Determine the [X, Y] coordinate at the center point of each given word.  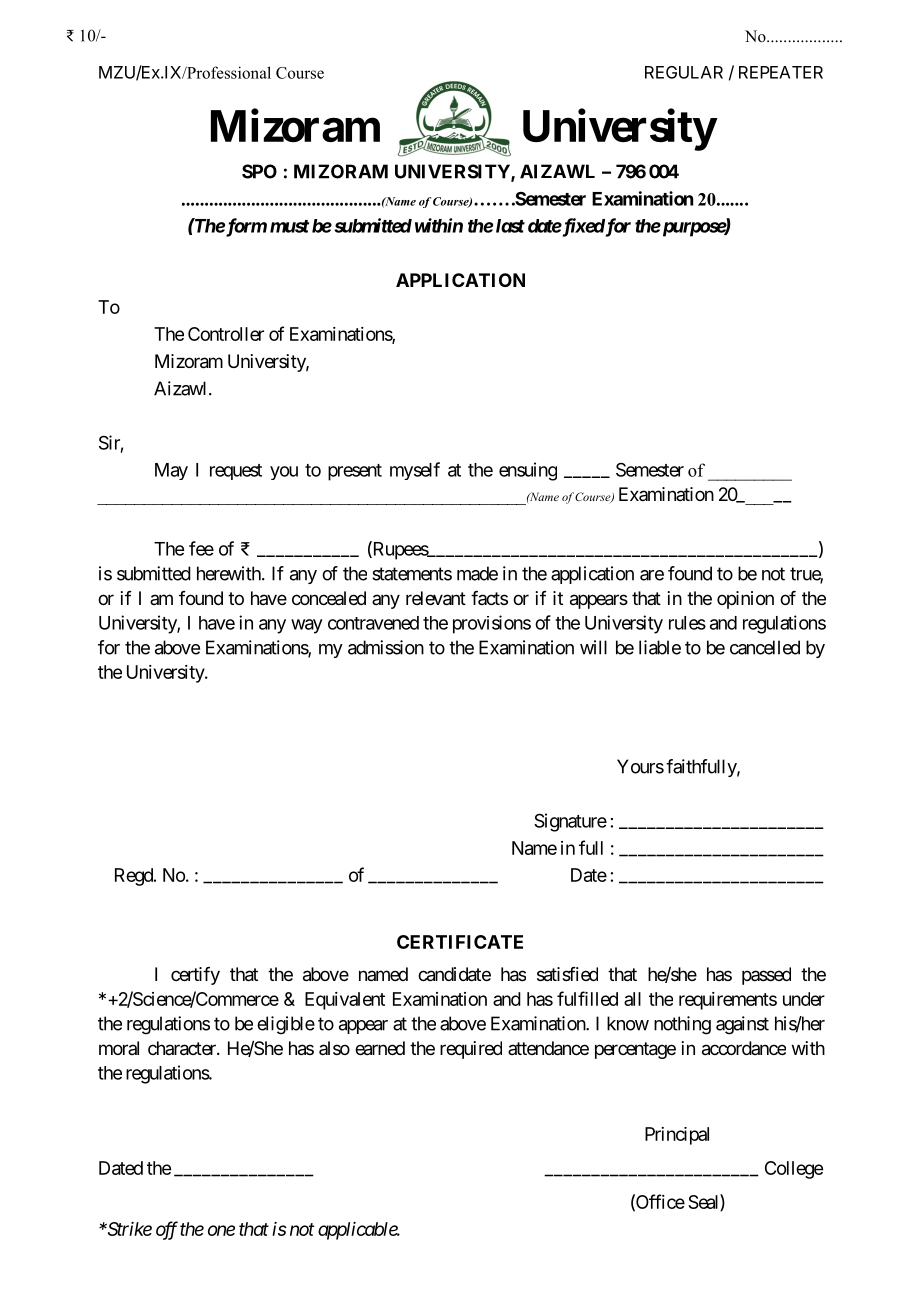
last [510, 226]
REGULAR [684, 72]
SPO [259, 171]
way [307, 626]
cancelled [765, 647]
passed [766, 976]
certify [195, 976]
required [471, 1050]
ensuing [528, 471]
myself [415, 471]
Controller [226, 334]
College [794, 1170]
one [221, 1230]
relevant [436, 598]
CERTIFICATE [460, 942]
